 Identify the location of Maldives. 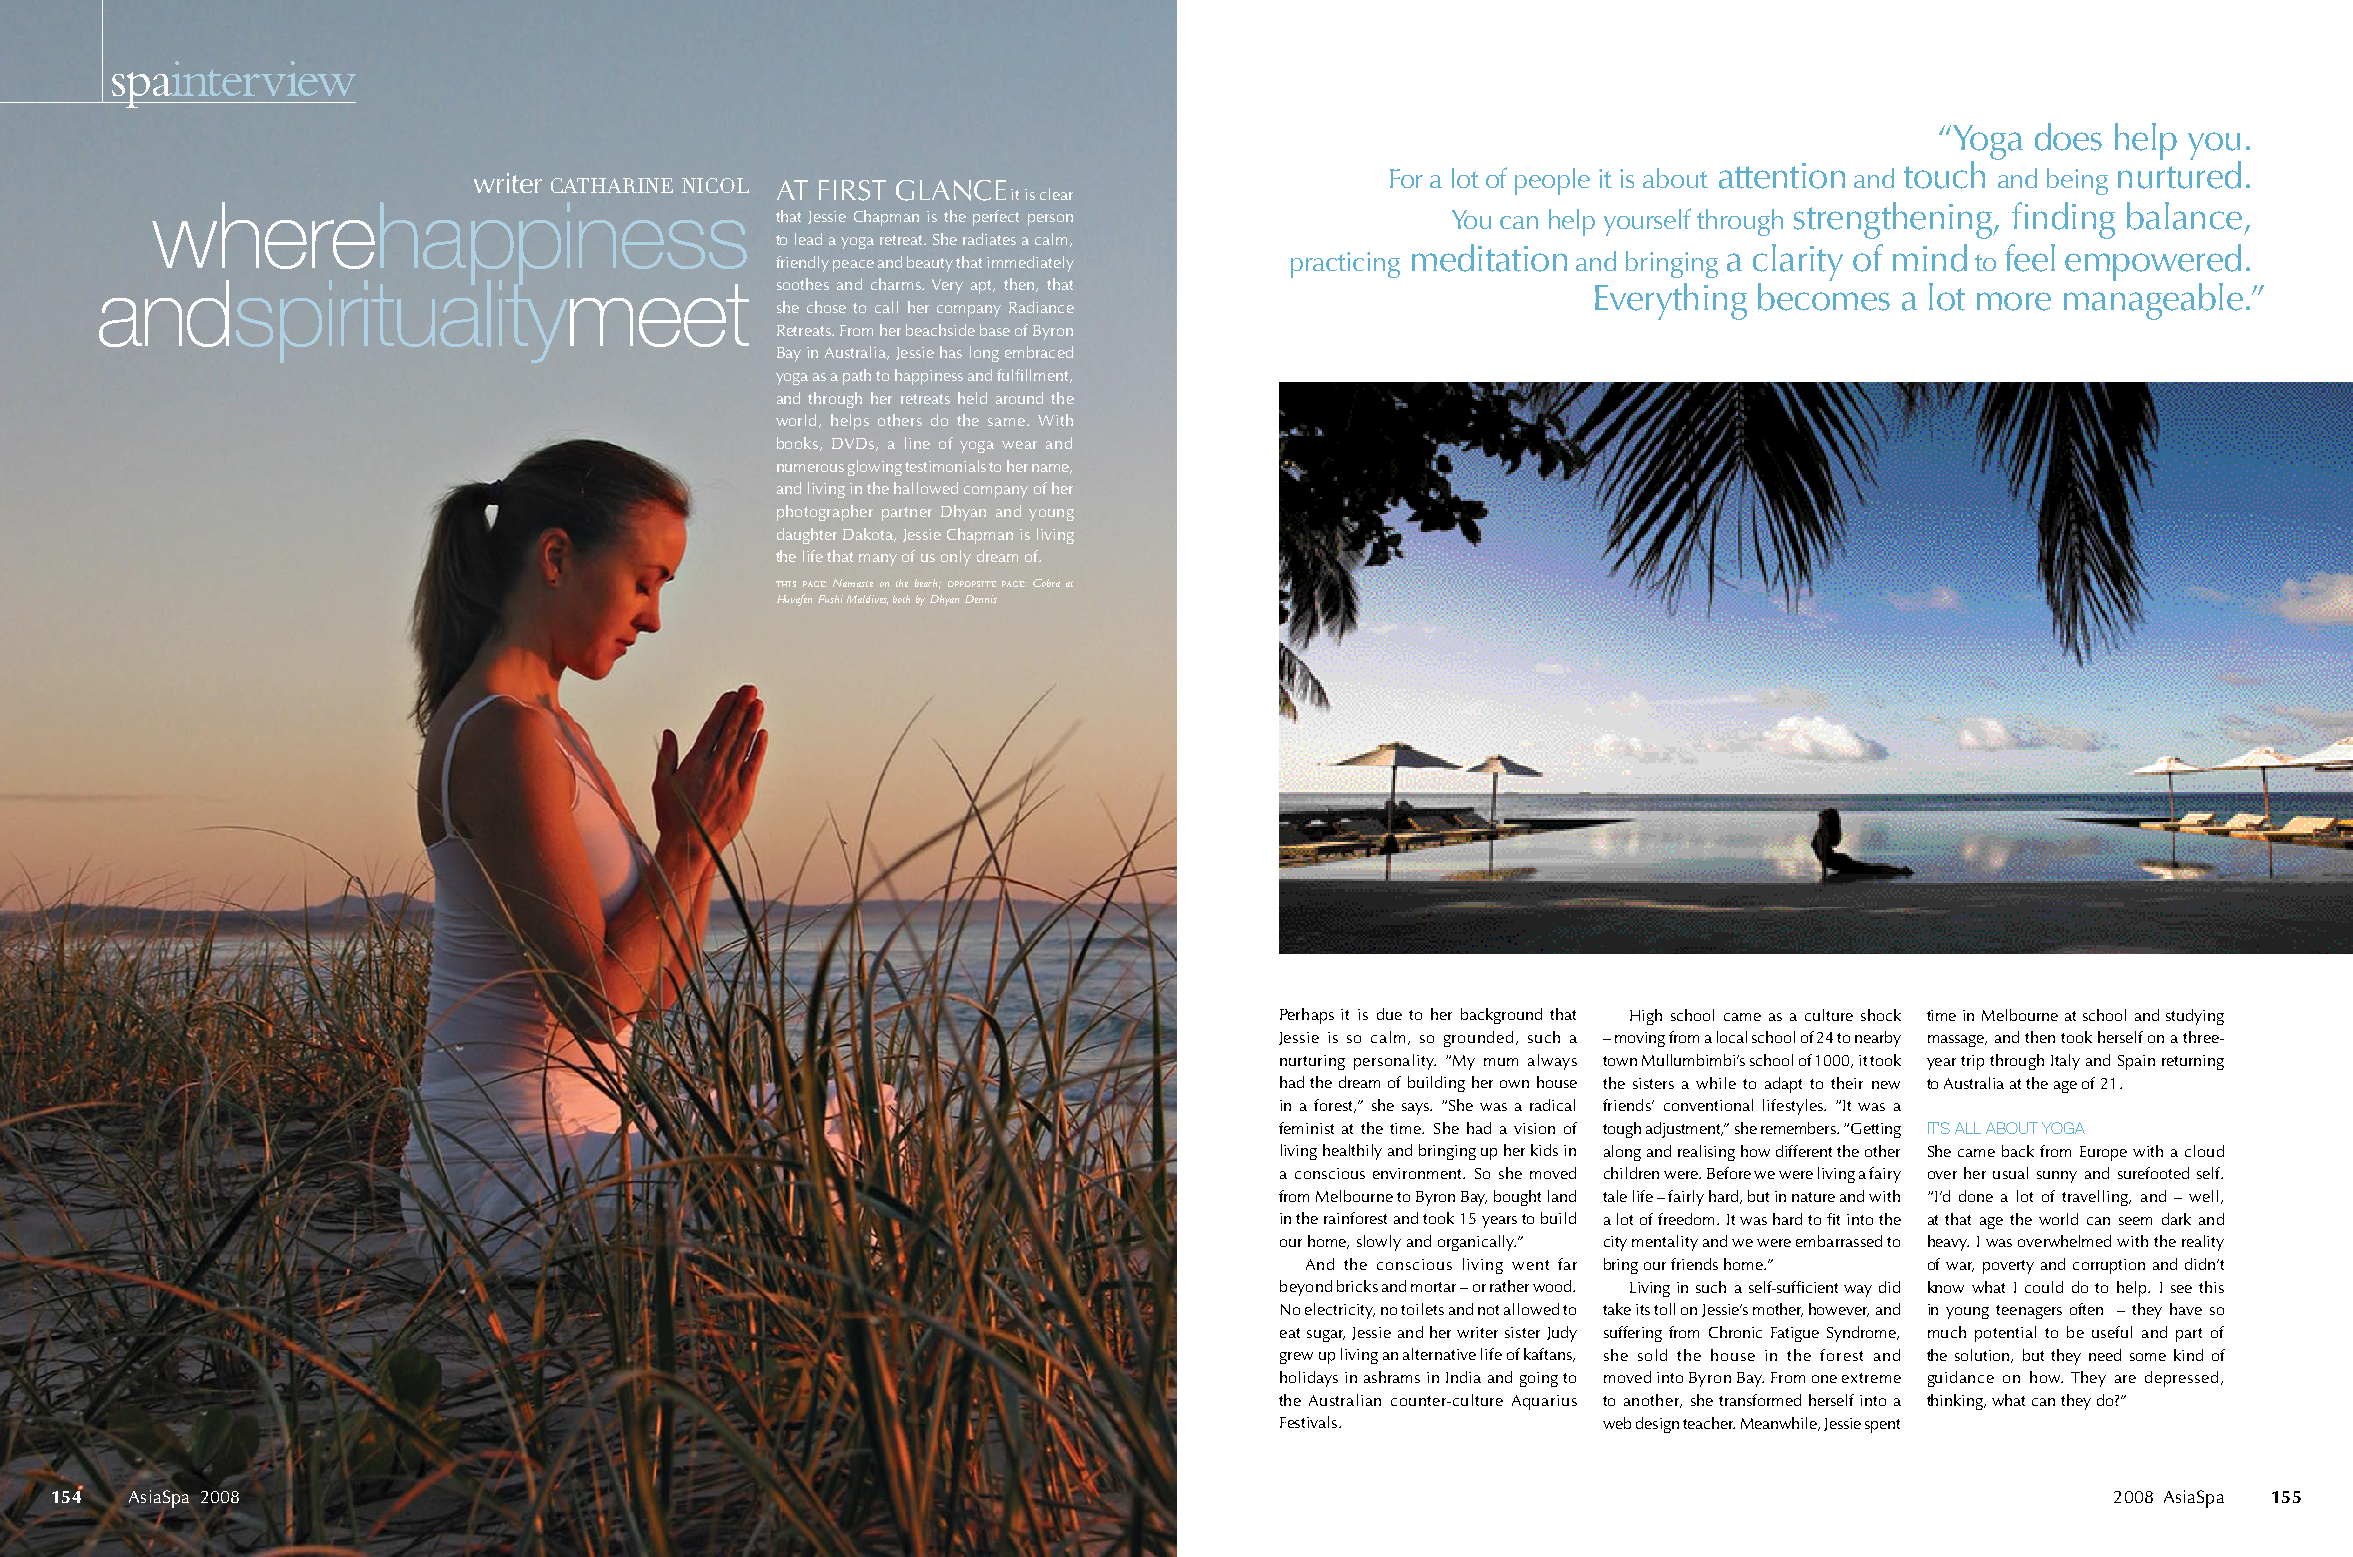
(867, 600).
